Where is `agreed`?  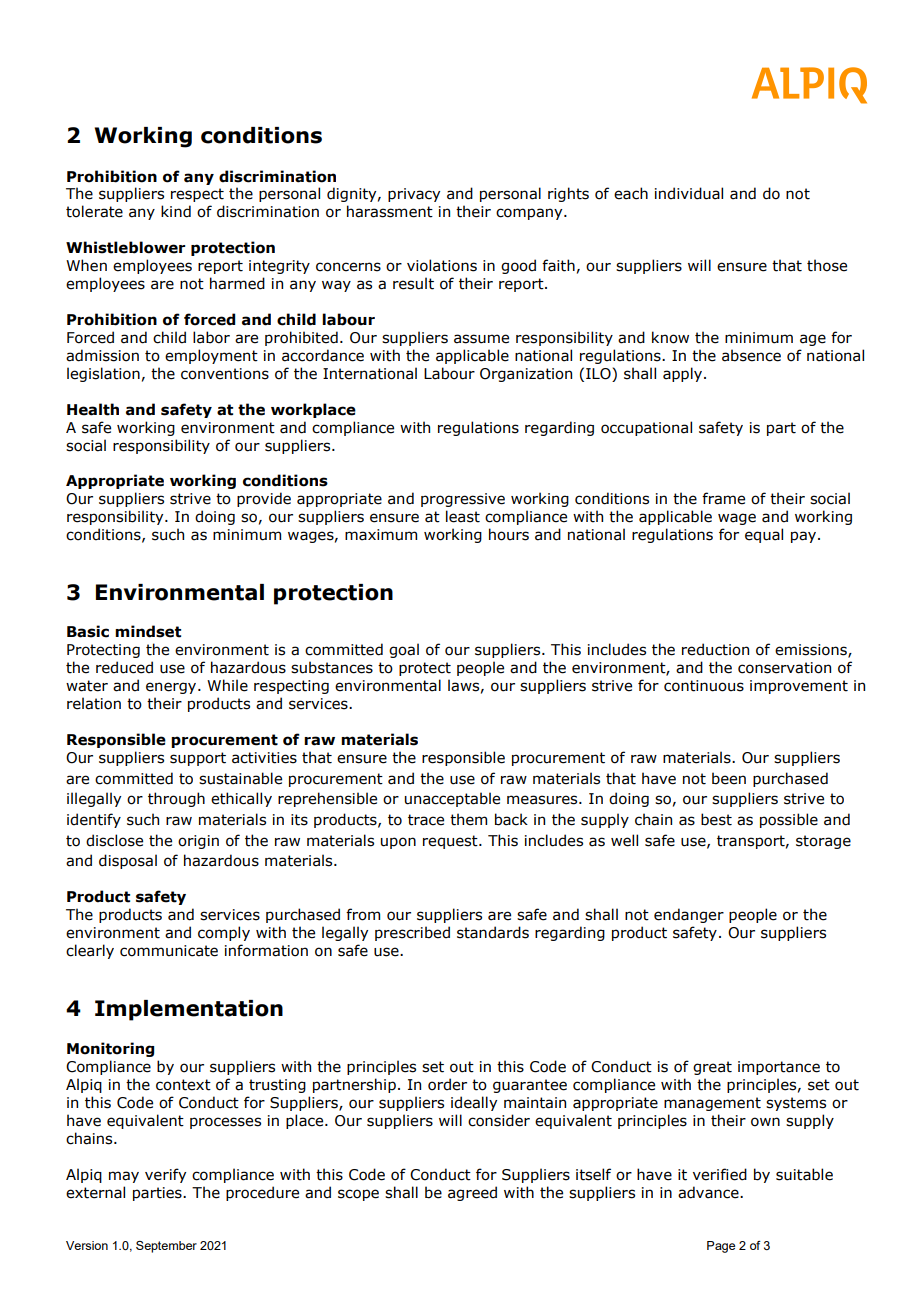 agreed is located at coordinates (472, 1193).
